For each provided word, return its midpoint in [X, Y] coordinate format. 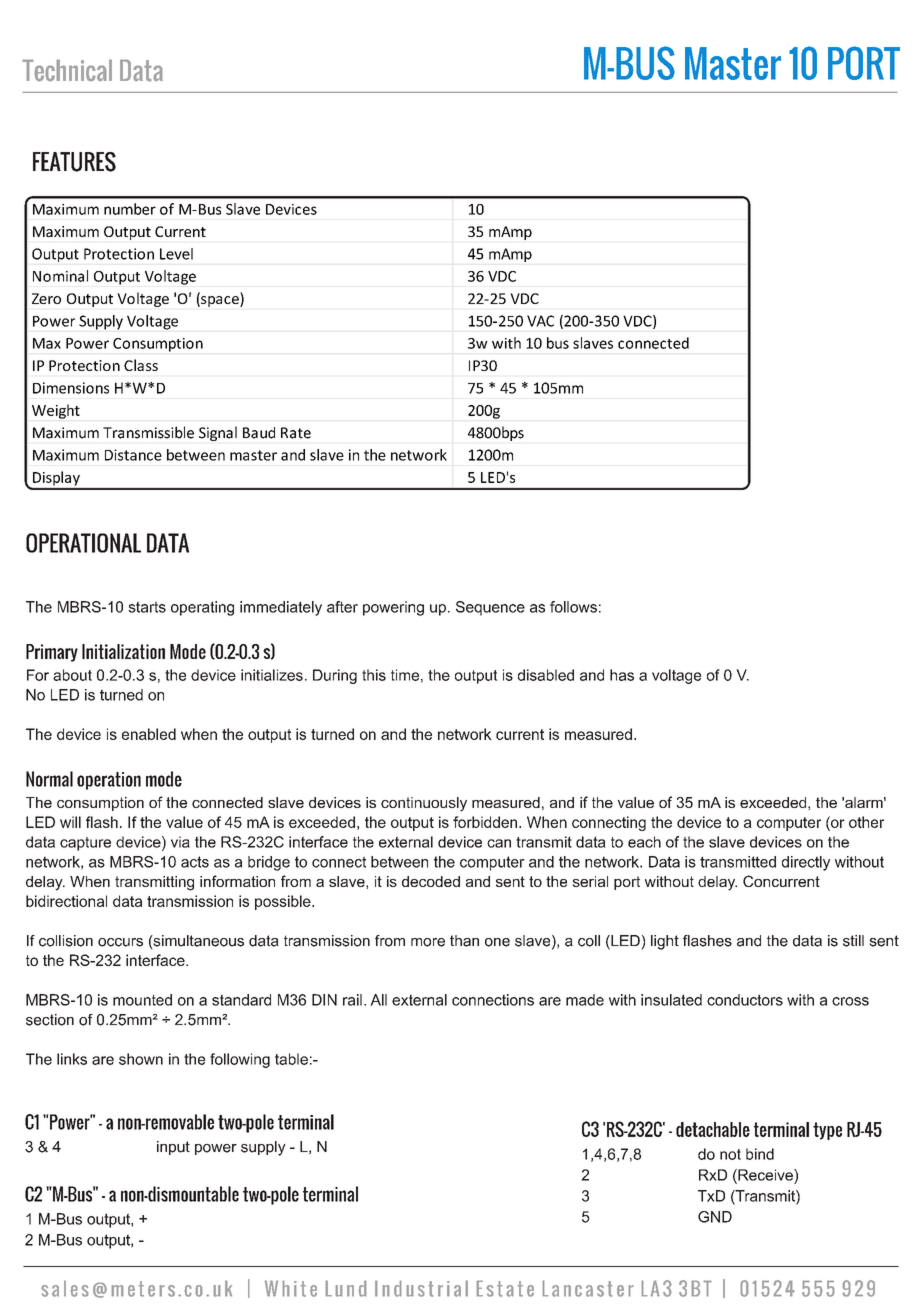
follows [573, 607]
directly [806, 863]
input [173, 1148]
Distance [133, 455]
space [220, 301]
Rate [296, 433]
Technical [67, 70]
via [180, 842]
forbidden [486, 822]
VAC [540, 321]
